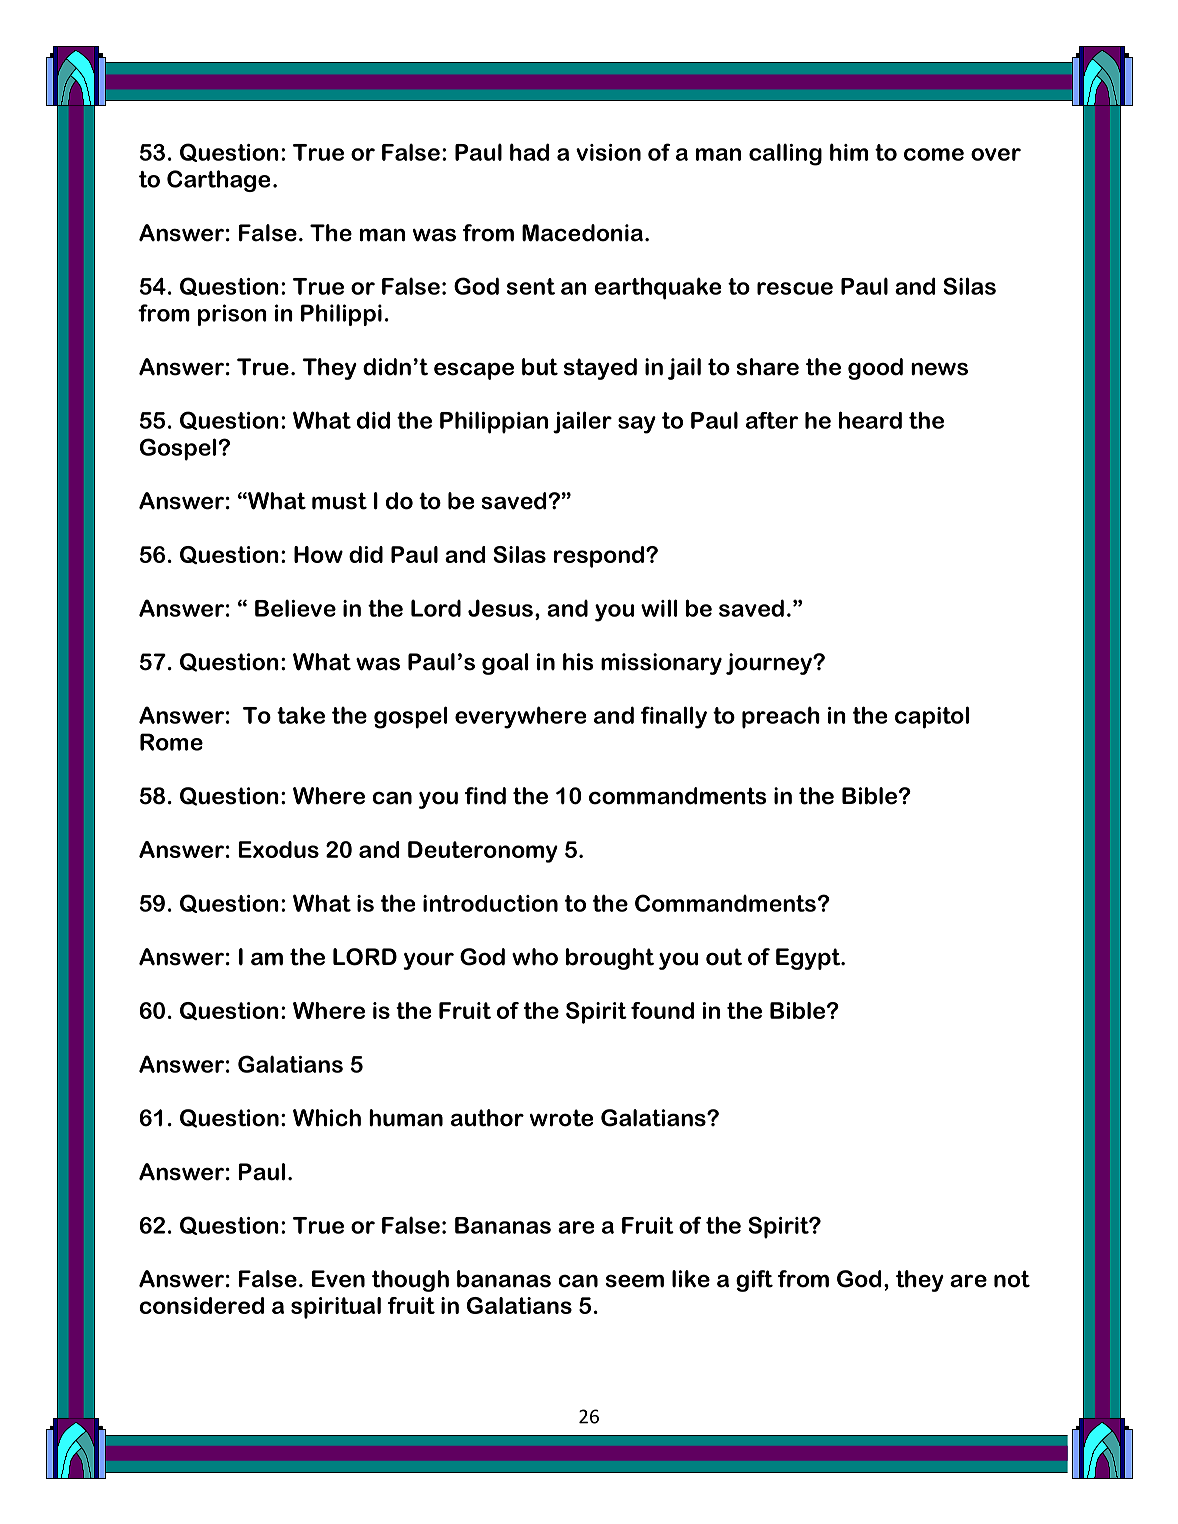 This screenshot has width=1178, height=1524. Describe the element at coordinates (934, 154) in the screenshot. I see `come` at that location.
